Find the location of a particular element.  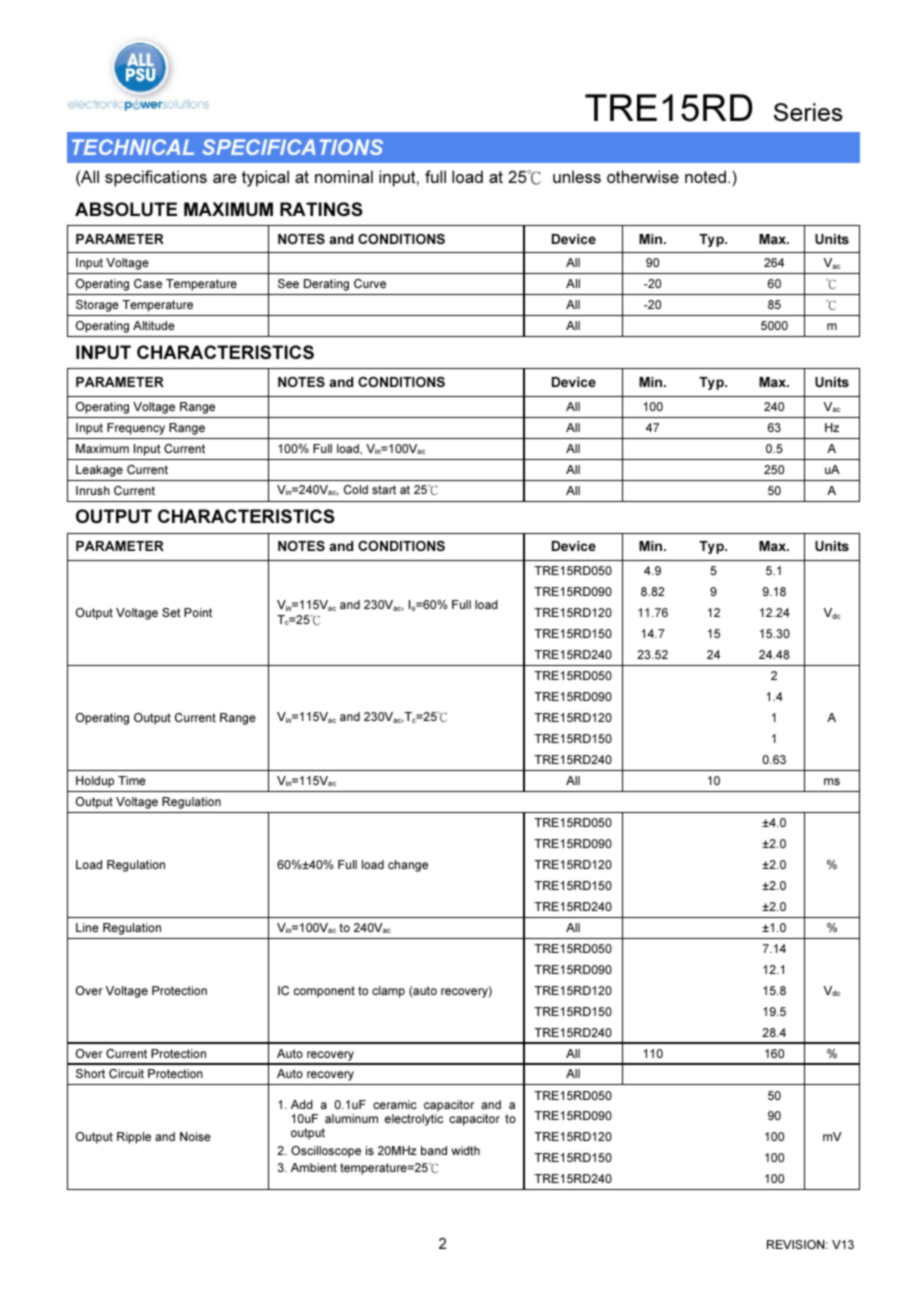

noted is located at coordinates (707, 176).
